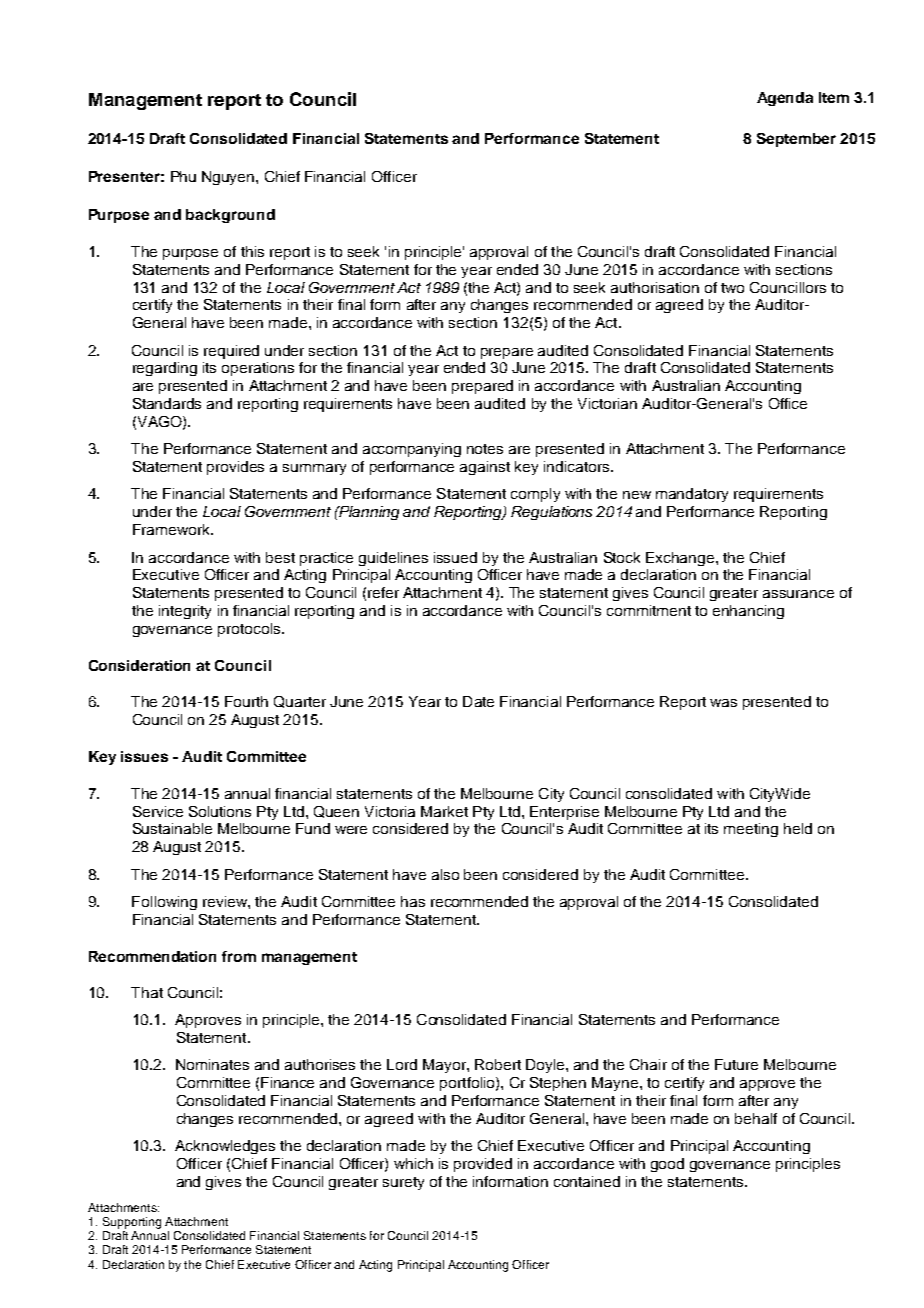 This screenshot has height=1308, width=924. What do you see at coordinates (225, 1147) in the screenshot?
I see `Acknowledges` at bounding box center [225, 1147].
